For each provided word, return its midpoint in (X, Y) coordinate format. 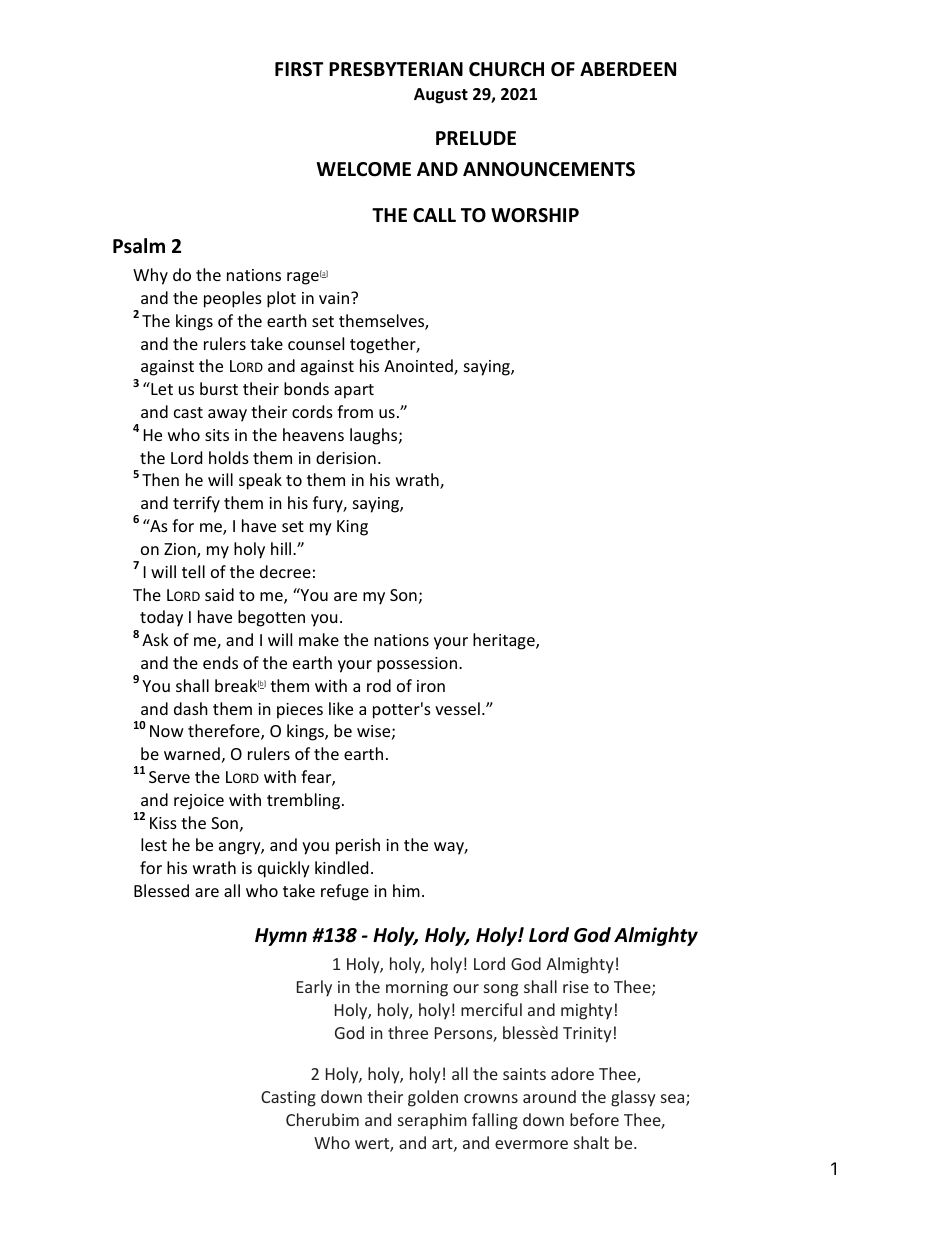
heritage (505, 641)
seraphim (432, 1121)
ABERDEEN (628, 69)
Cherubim (322, 1119)
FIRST (299, 69)
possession (417, 665)
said (219, 594)
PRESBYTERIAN (396, 69)
